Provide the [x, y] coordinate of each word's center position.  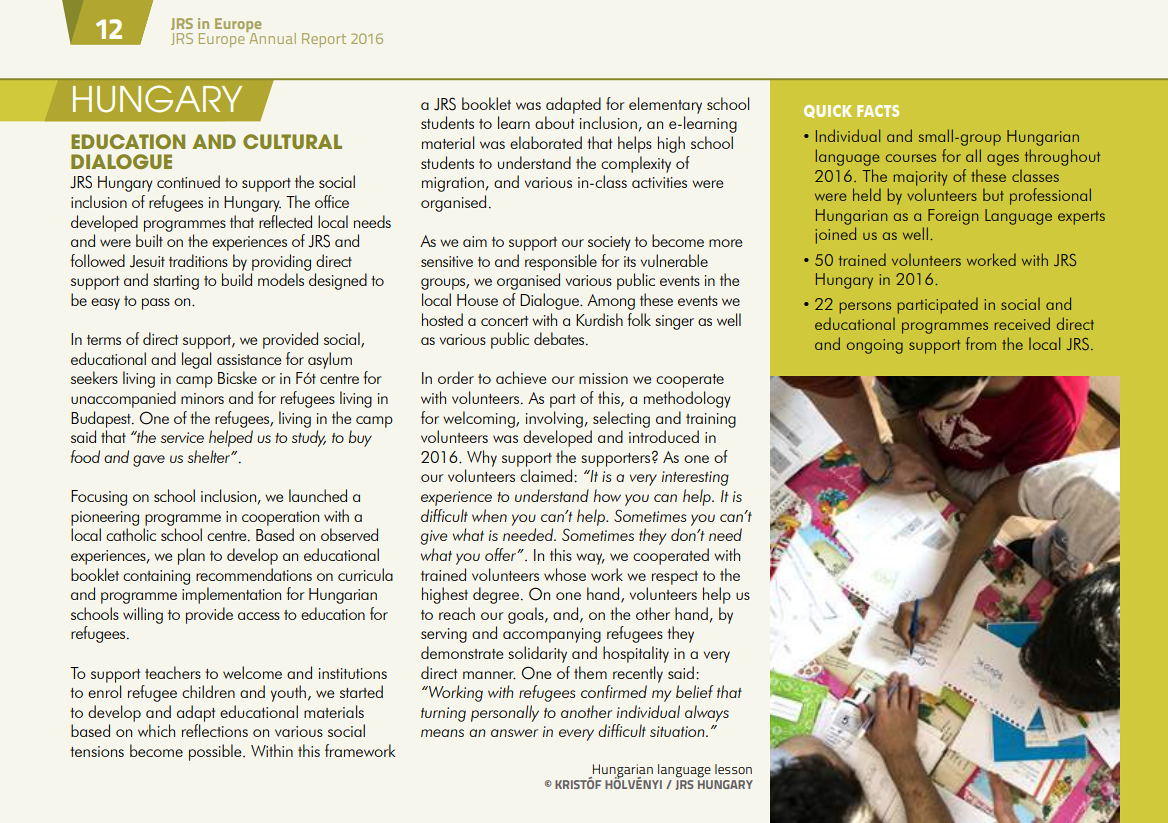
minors [202, 398]
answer [514, 733]
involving [554, 419]
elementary [665, 105]
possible [216, 752]
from [981, 343]
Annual [271, 37]
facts [878, 111]
